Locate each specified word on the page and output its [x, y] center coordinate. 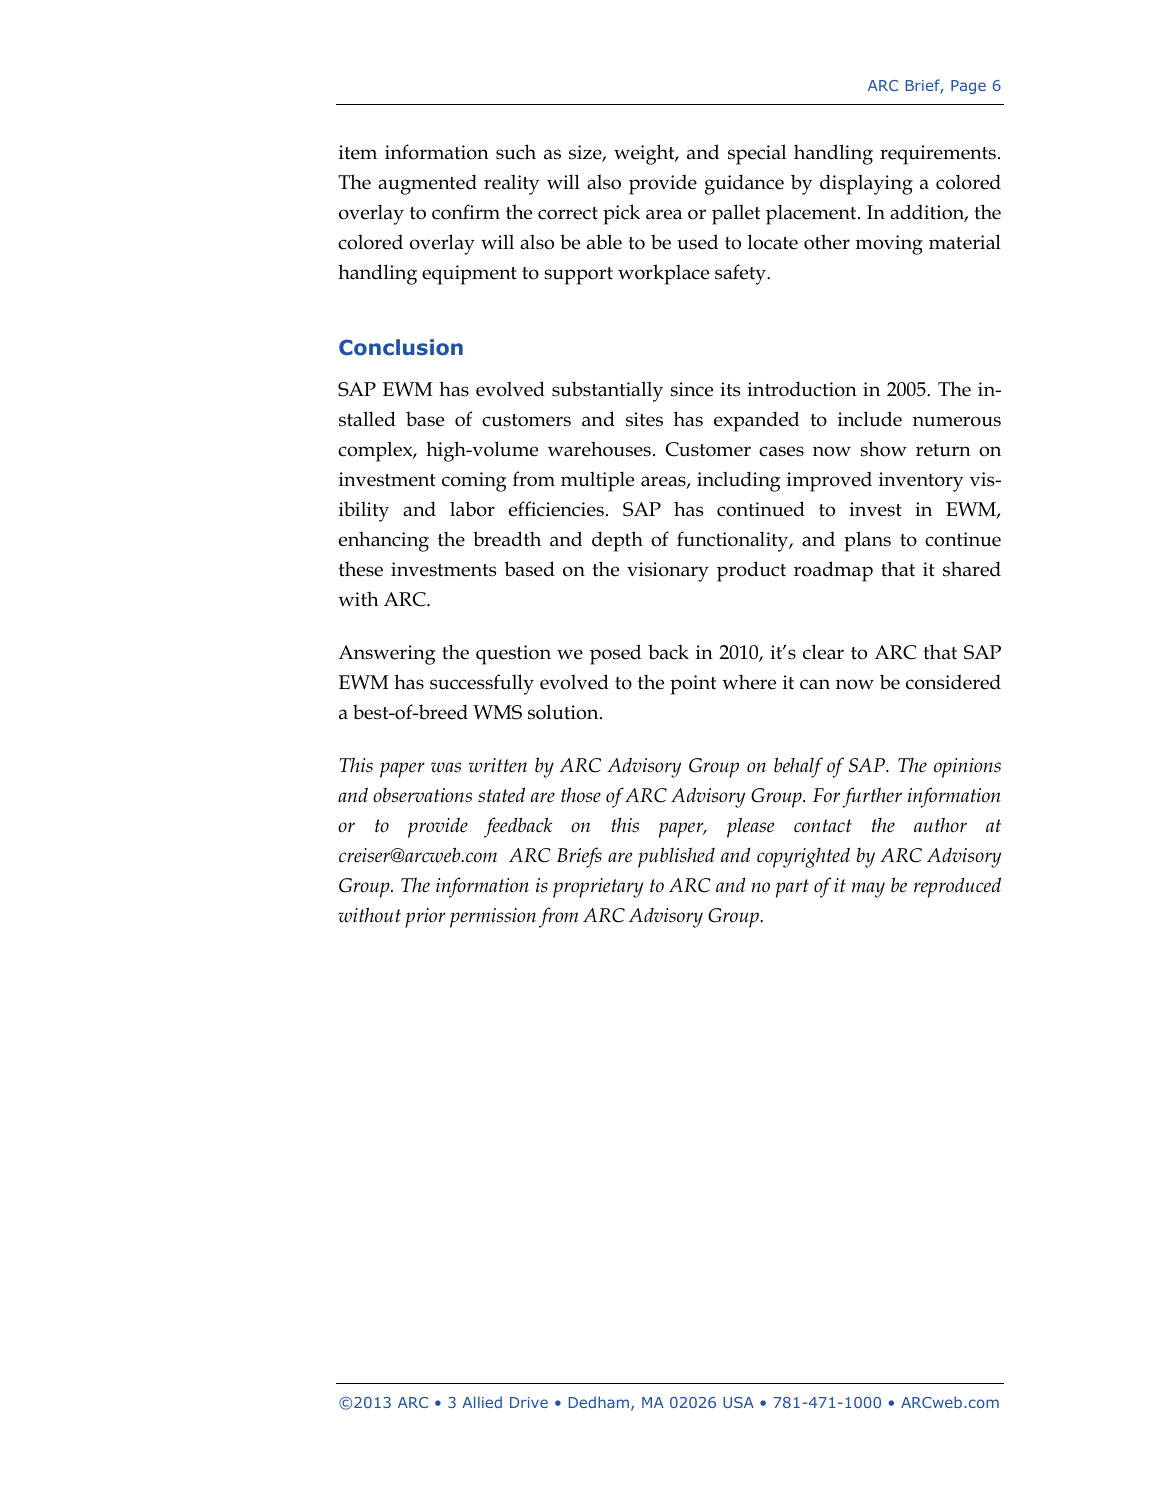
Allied [482, 1402]
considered [953, 682]
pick [621, 214]
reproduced [957, 887]
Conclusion [401, 347]
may [868, 890]
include [870, 419]
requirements [938, 155]
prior [425, 918]
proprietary [598, 888]
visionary [668, 572]
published [676, 857]
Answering [387, 655]
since [691, 389]
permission [493, 918]
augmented [427, 184]
